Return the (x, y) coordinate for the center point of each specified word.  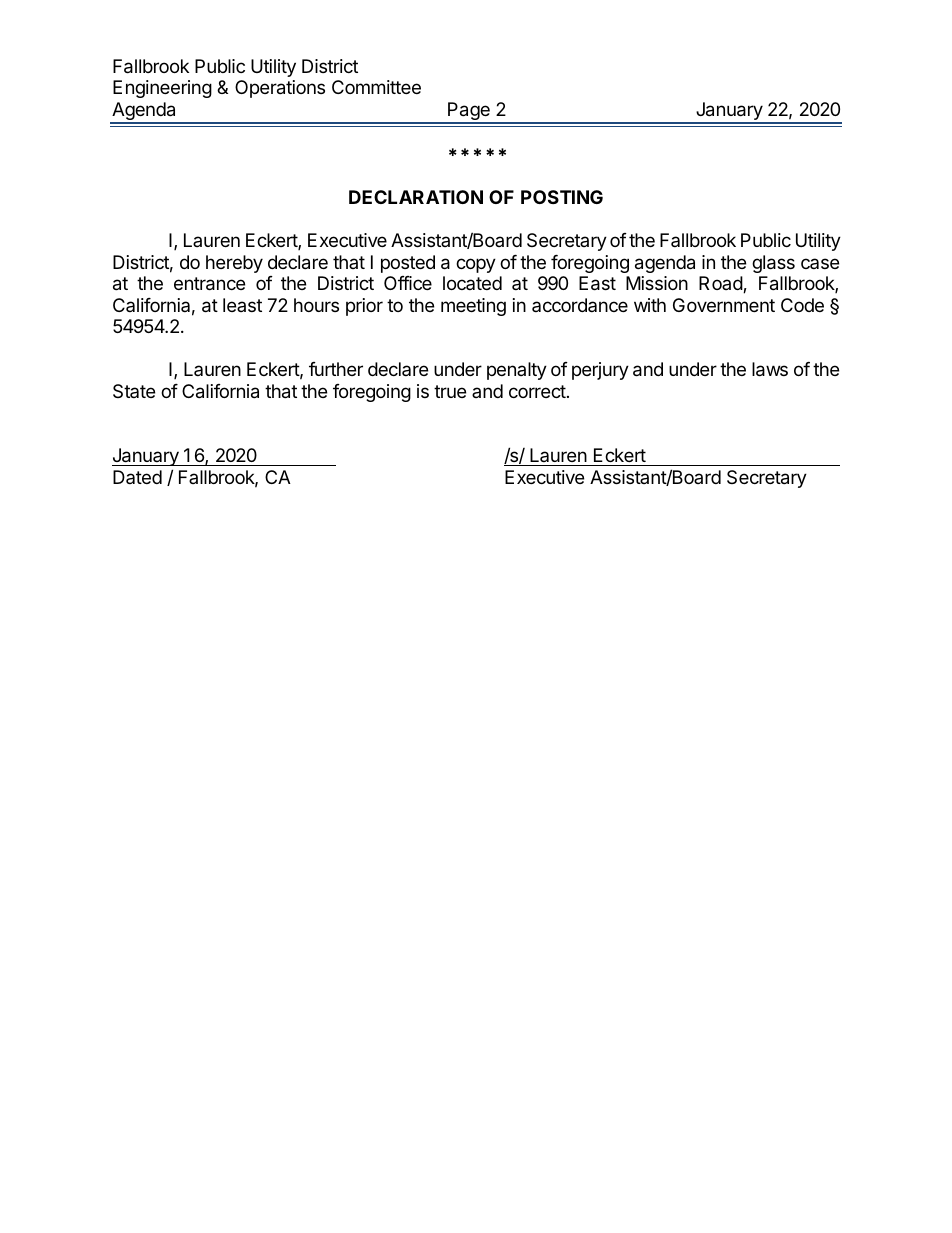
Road (721, 284)
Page (469, 112)
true (450, 391)
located (472, 283)
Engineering (162, 89)
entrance (209, 284)
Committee (376, 87)
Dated (137, 477)
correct (537, 391)
